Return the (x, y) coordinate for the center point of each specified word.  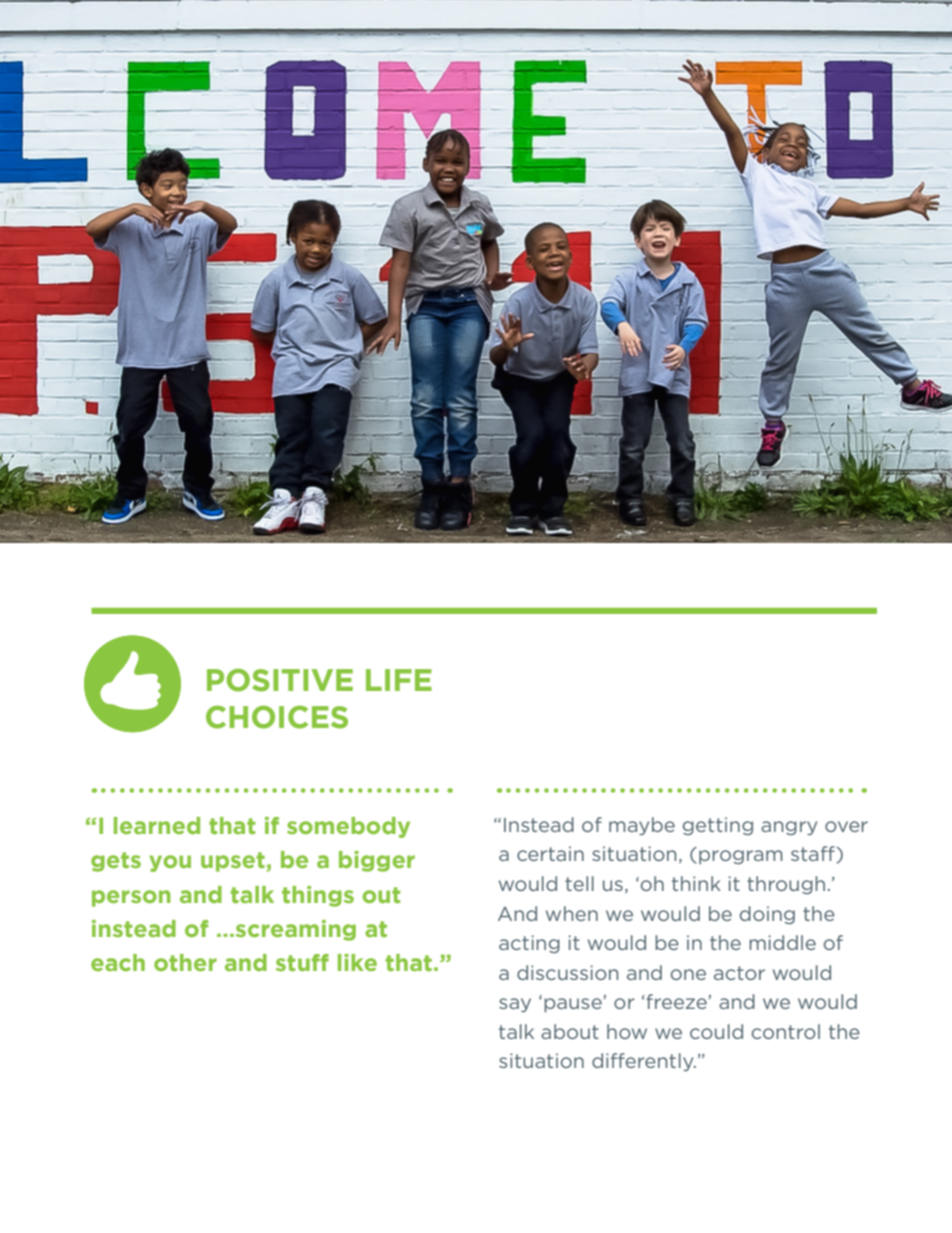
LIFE (399, 680)
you (170, 863)
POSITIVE (280, 680)
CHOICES (277, 717)
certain (550, 853)
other (185, 962)
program (741, 857)
